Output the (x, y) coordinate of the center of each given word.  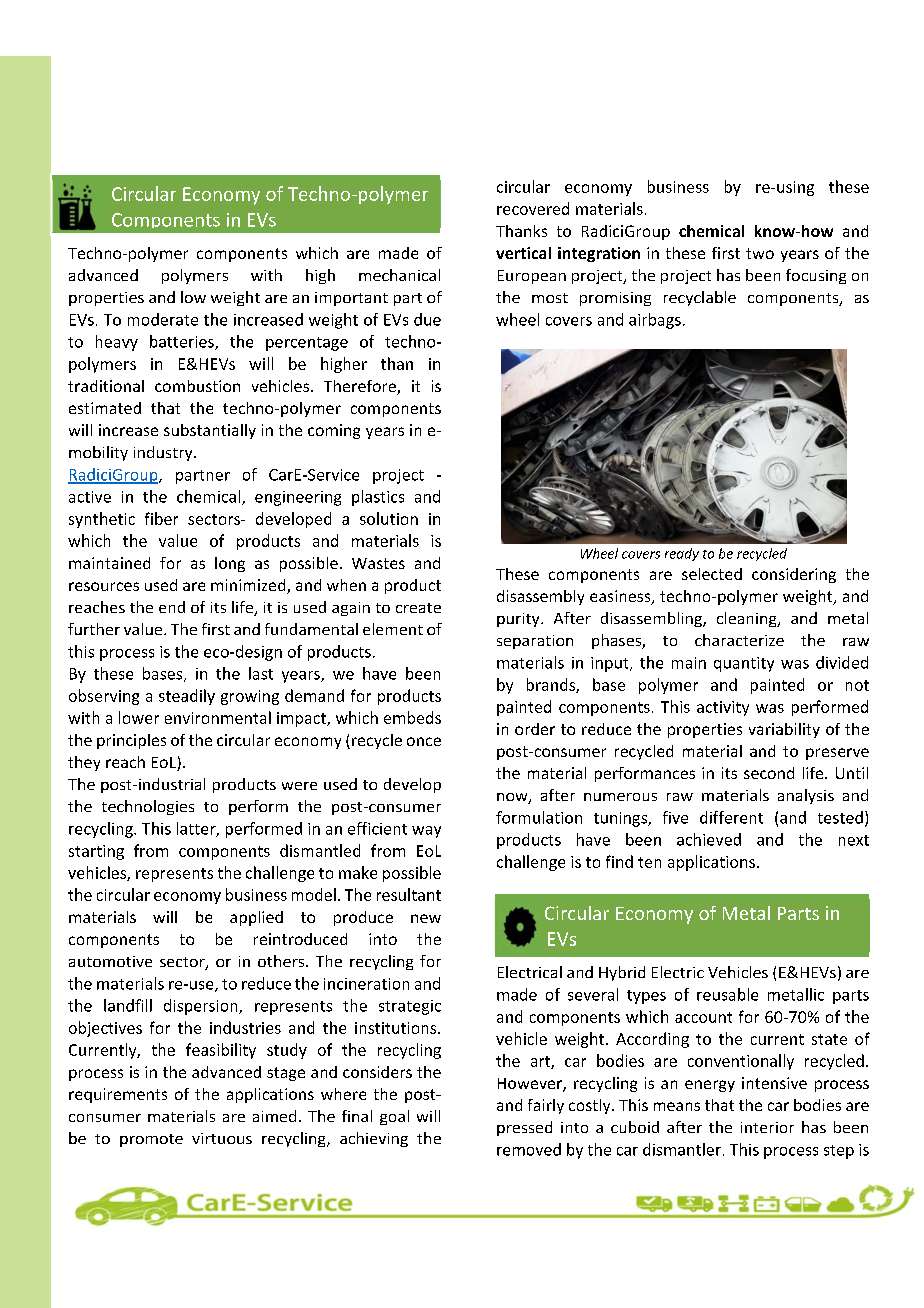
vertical (523, 253)
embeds (412, 717)
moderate (163, 319)
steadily (187, 697)
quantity (744, 664)
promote (151, 1140)
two (760, 253)
